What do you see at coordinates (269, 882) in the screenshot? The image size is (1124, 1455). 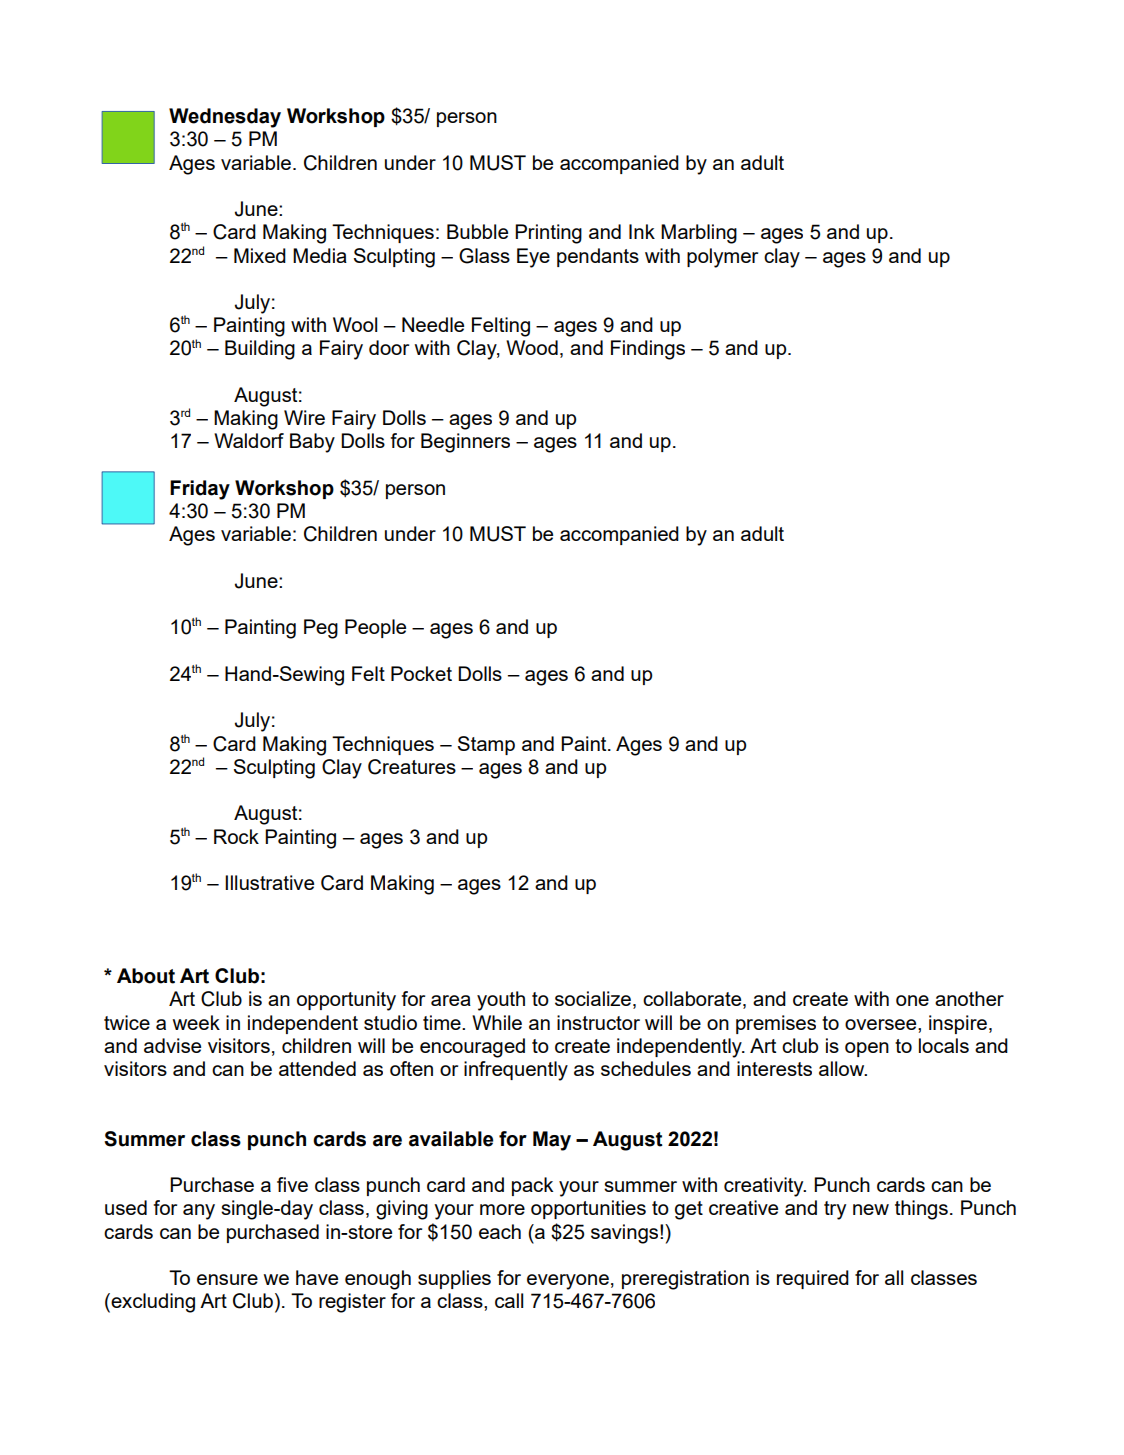 I see `Illustrative` at bounding box center [269, 882].
